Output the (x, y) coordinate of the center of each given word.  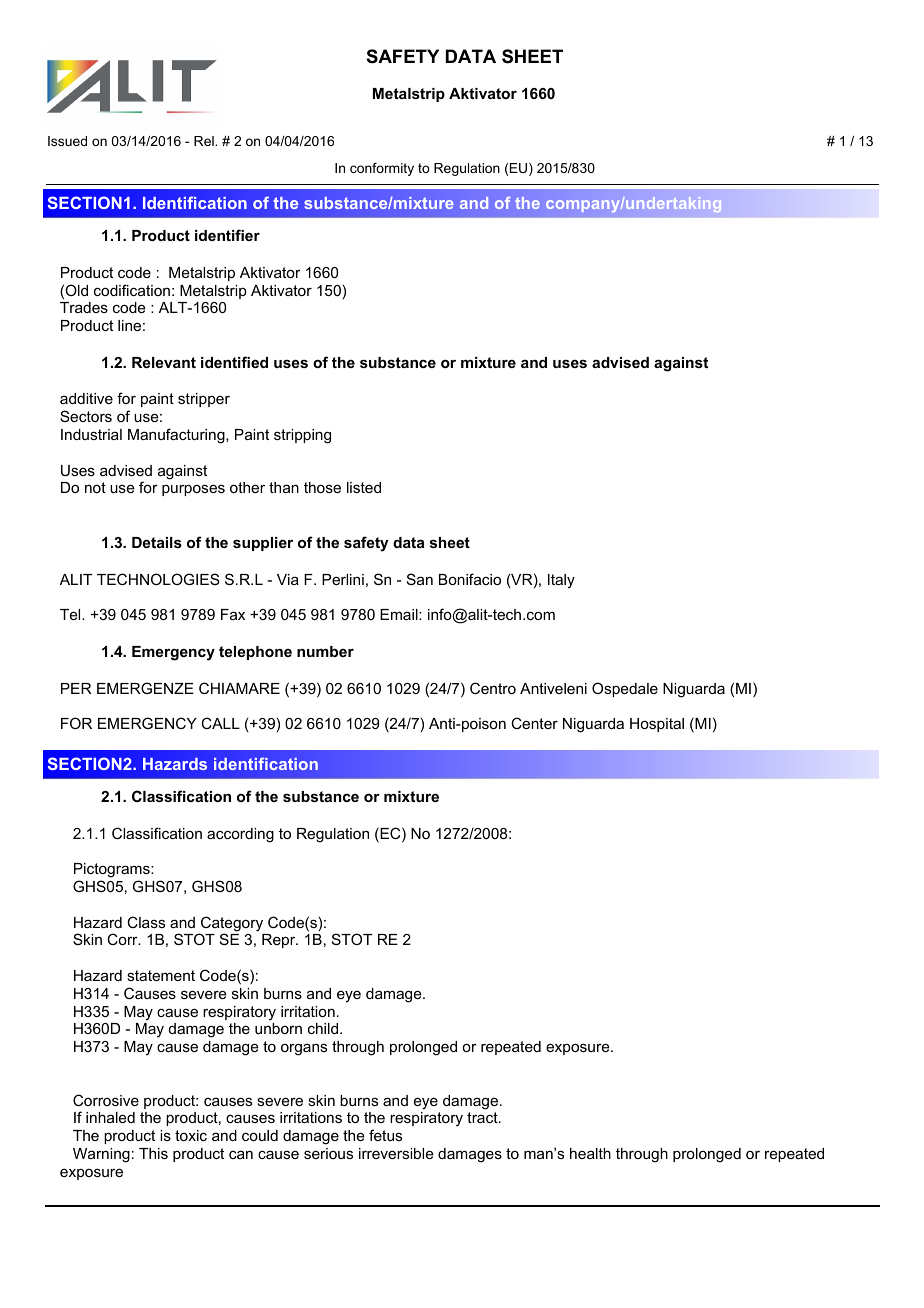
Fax (233, 614)
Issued (67, 141)
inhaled (110, 1117)
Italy (561, 581)
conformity (382, 169)
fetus (385, 1135)
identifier (227, 235)
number (325, 651)
